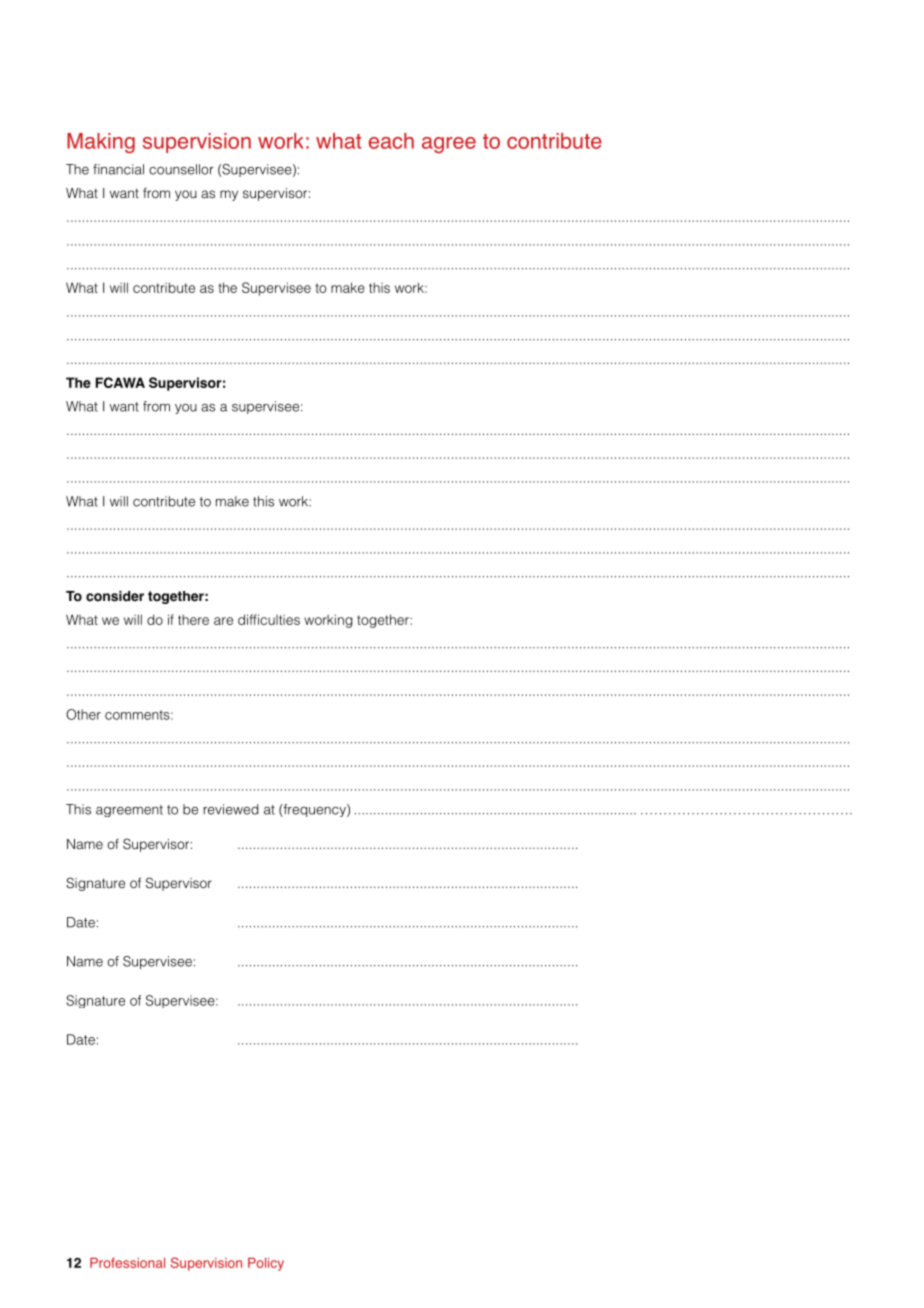 This image has height=1308, width=924. Describe the element at coordinates (127, 1262) in the image. I see `Professional` at that location.
